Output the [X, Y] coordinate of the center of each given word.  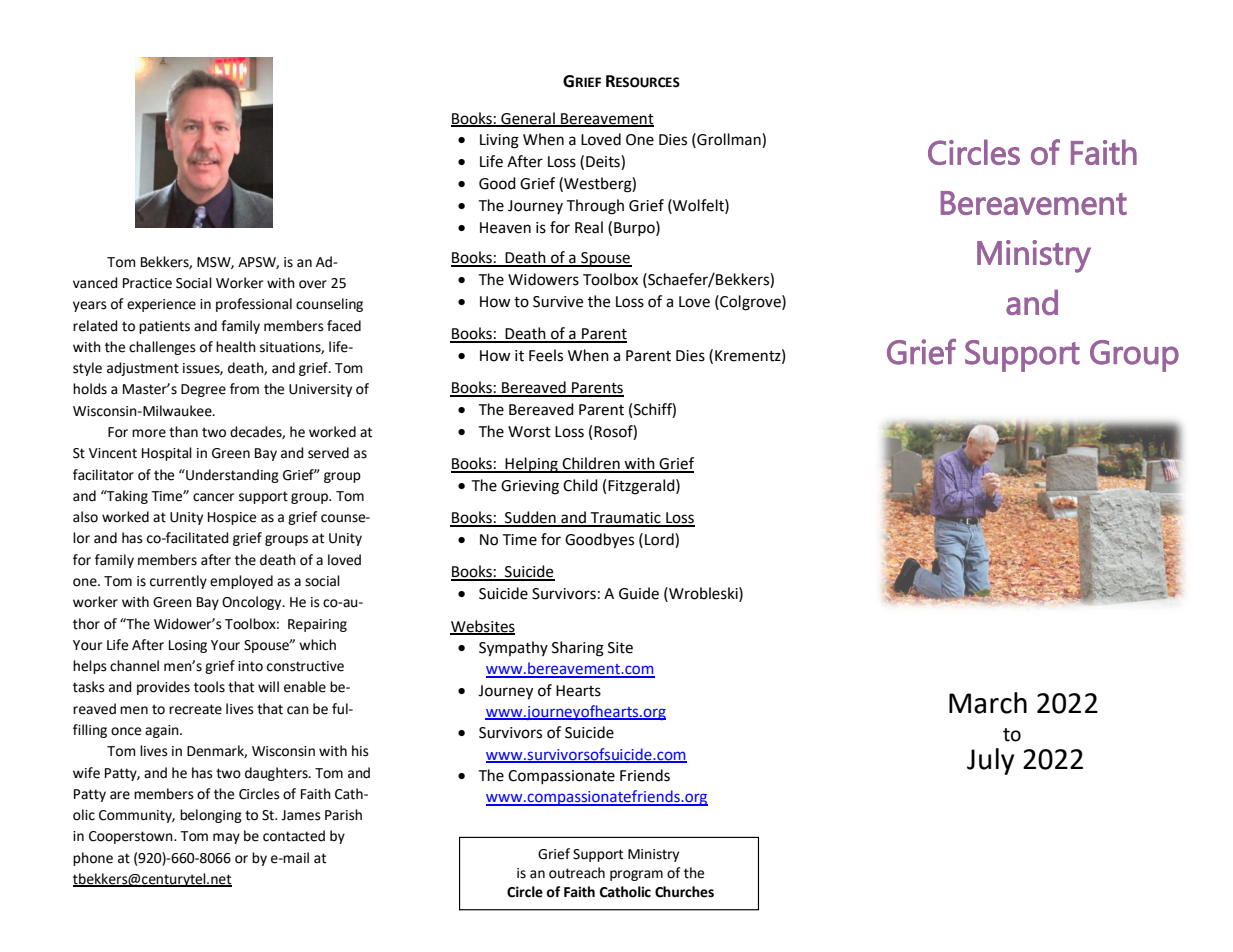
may [226, 838]
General [528, 119]
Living [499, 141]
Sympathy [513, 649]
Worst [529, 432]
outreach [577, 873]
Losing [188, 646]
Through [595, 207]
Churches [684, 892]
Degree [203, 390]
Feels [546, 355]
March [988, 703]
